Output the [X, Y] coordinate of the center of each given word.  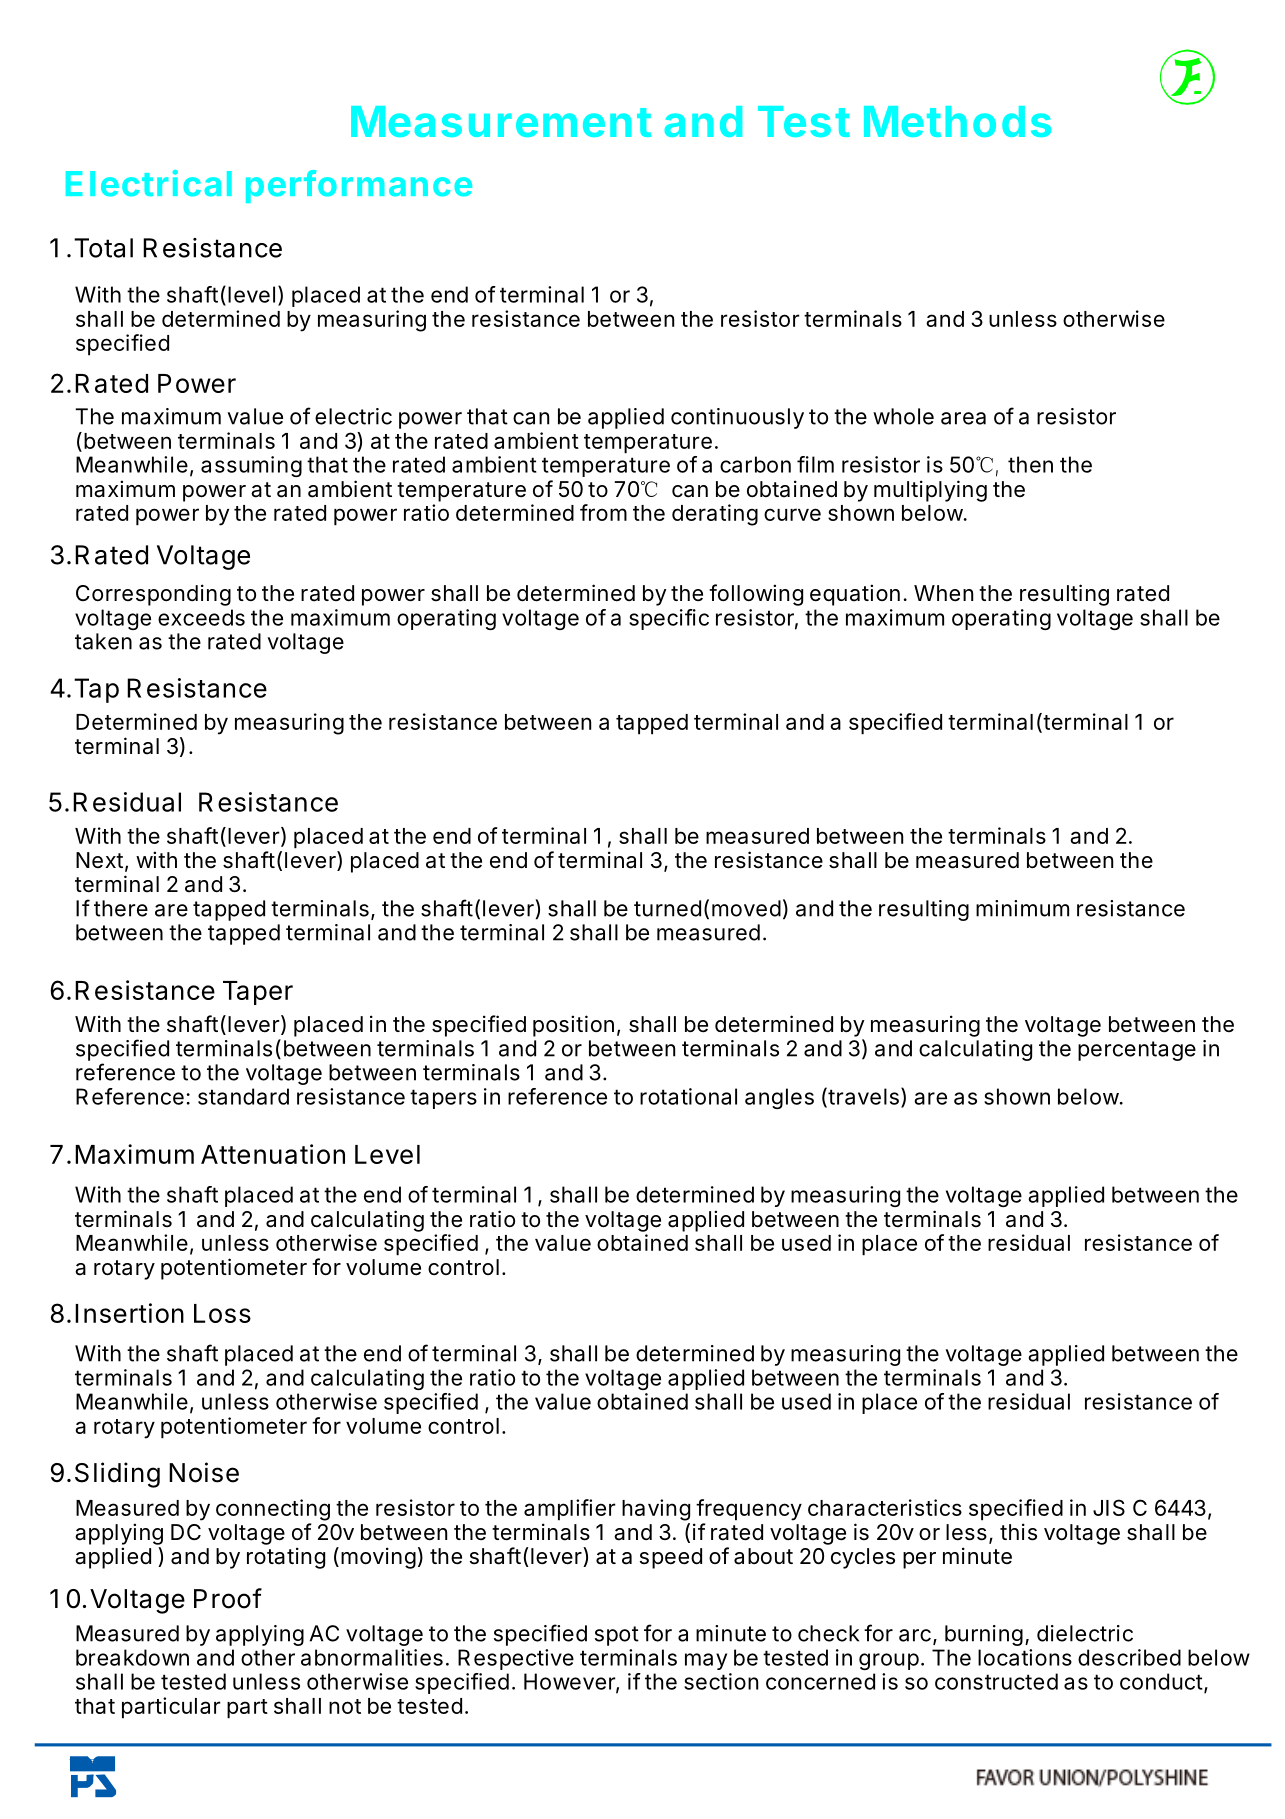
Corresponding [153, 595]
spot [617, 1636]
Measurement [501, 121]
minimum [1022, 908]
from [603, 512]
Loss [222, 1313]
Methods [957, 121]
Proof [228, 1598]
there [121, 908]
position [573, 1026]
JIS [1109, 1507]
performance [359, 186]
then [1030, 464]
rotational [688, 1096]
